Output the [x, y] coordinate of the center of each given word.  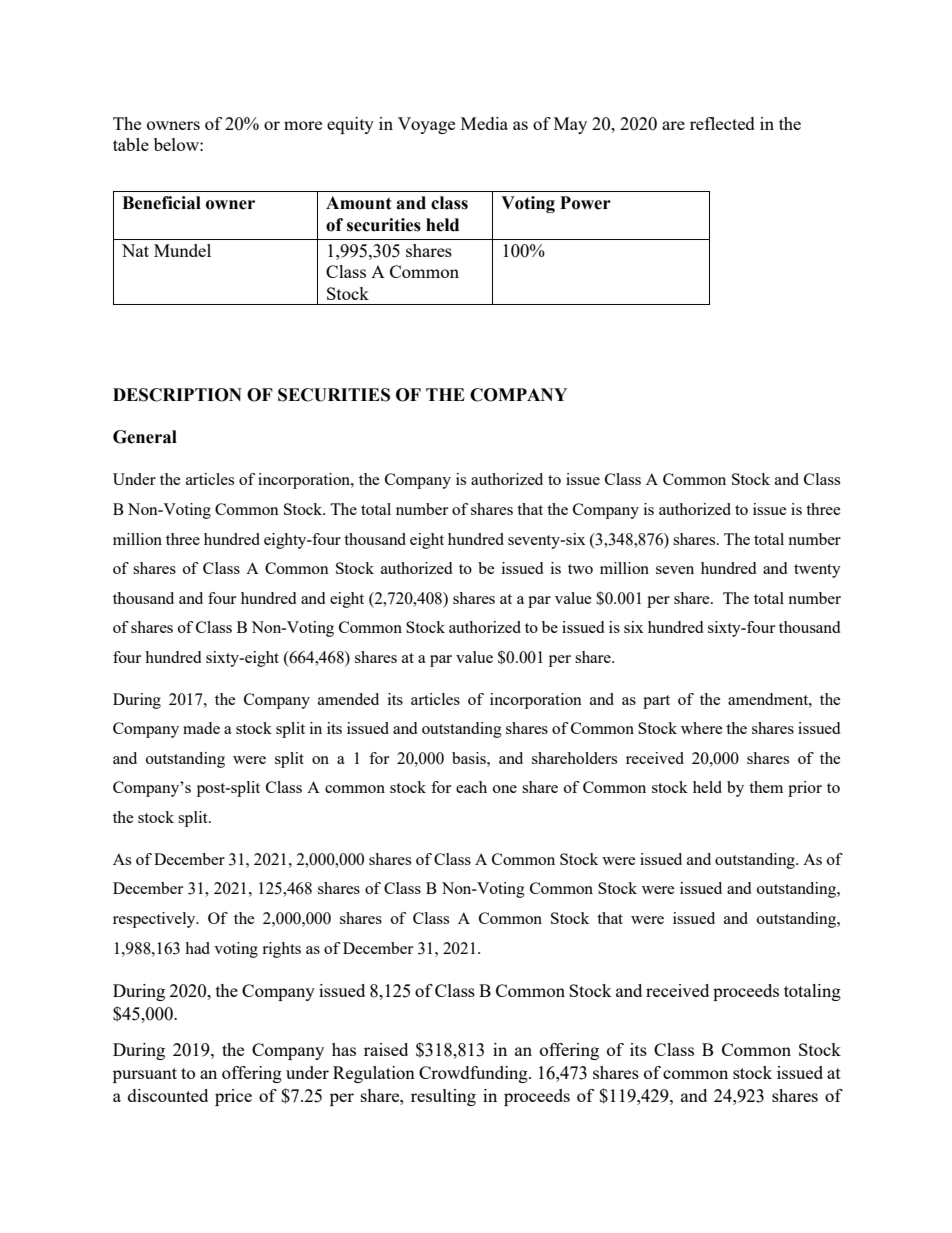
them [766, 787]
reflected [722, 123]
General [145, 437]
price [233, 1097]
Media [484, 123]
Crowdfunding [474, 1074]
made [201, 728]
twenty [817, 571]
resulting [443, 1097]
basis [470, 758]
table [131, 144]
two [580, 569]
